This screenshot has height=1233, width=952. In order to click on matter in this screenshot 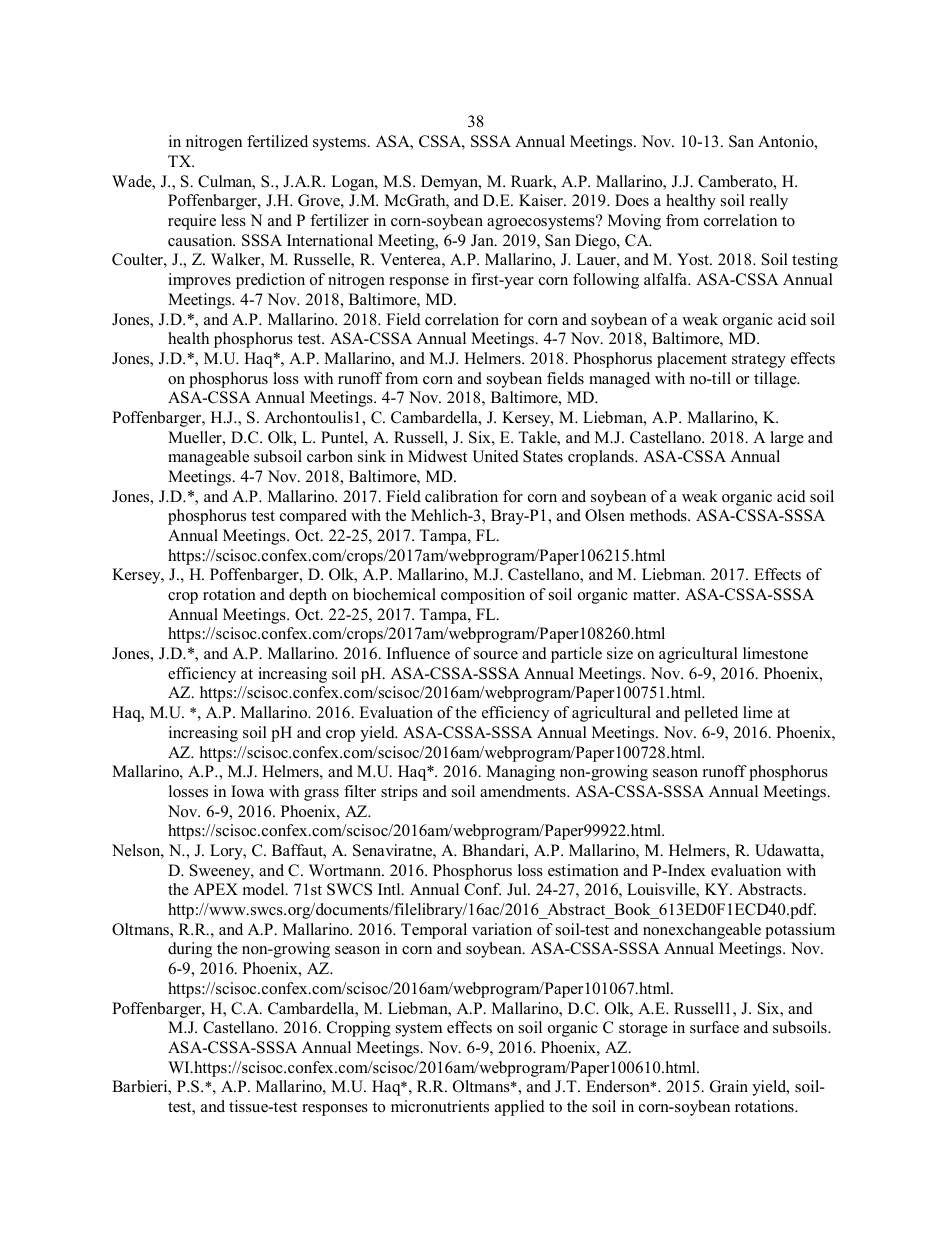, I will do `click(656, 595)`.
